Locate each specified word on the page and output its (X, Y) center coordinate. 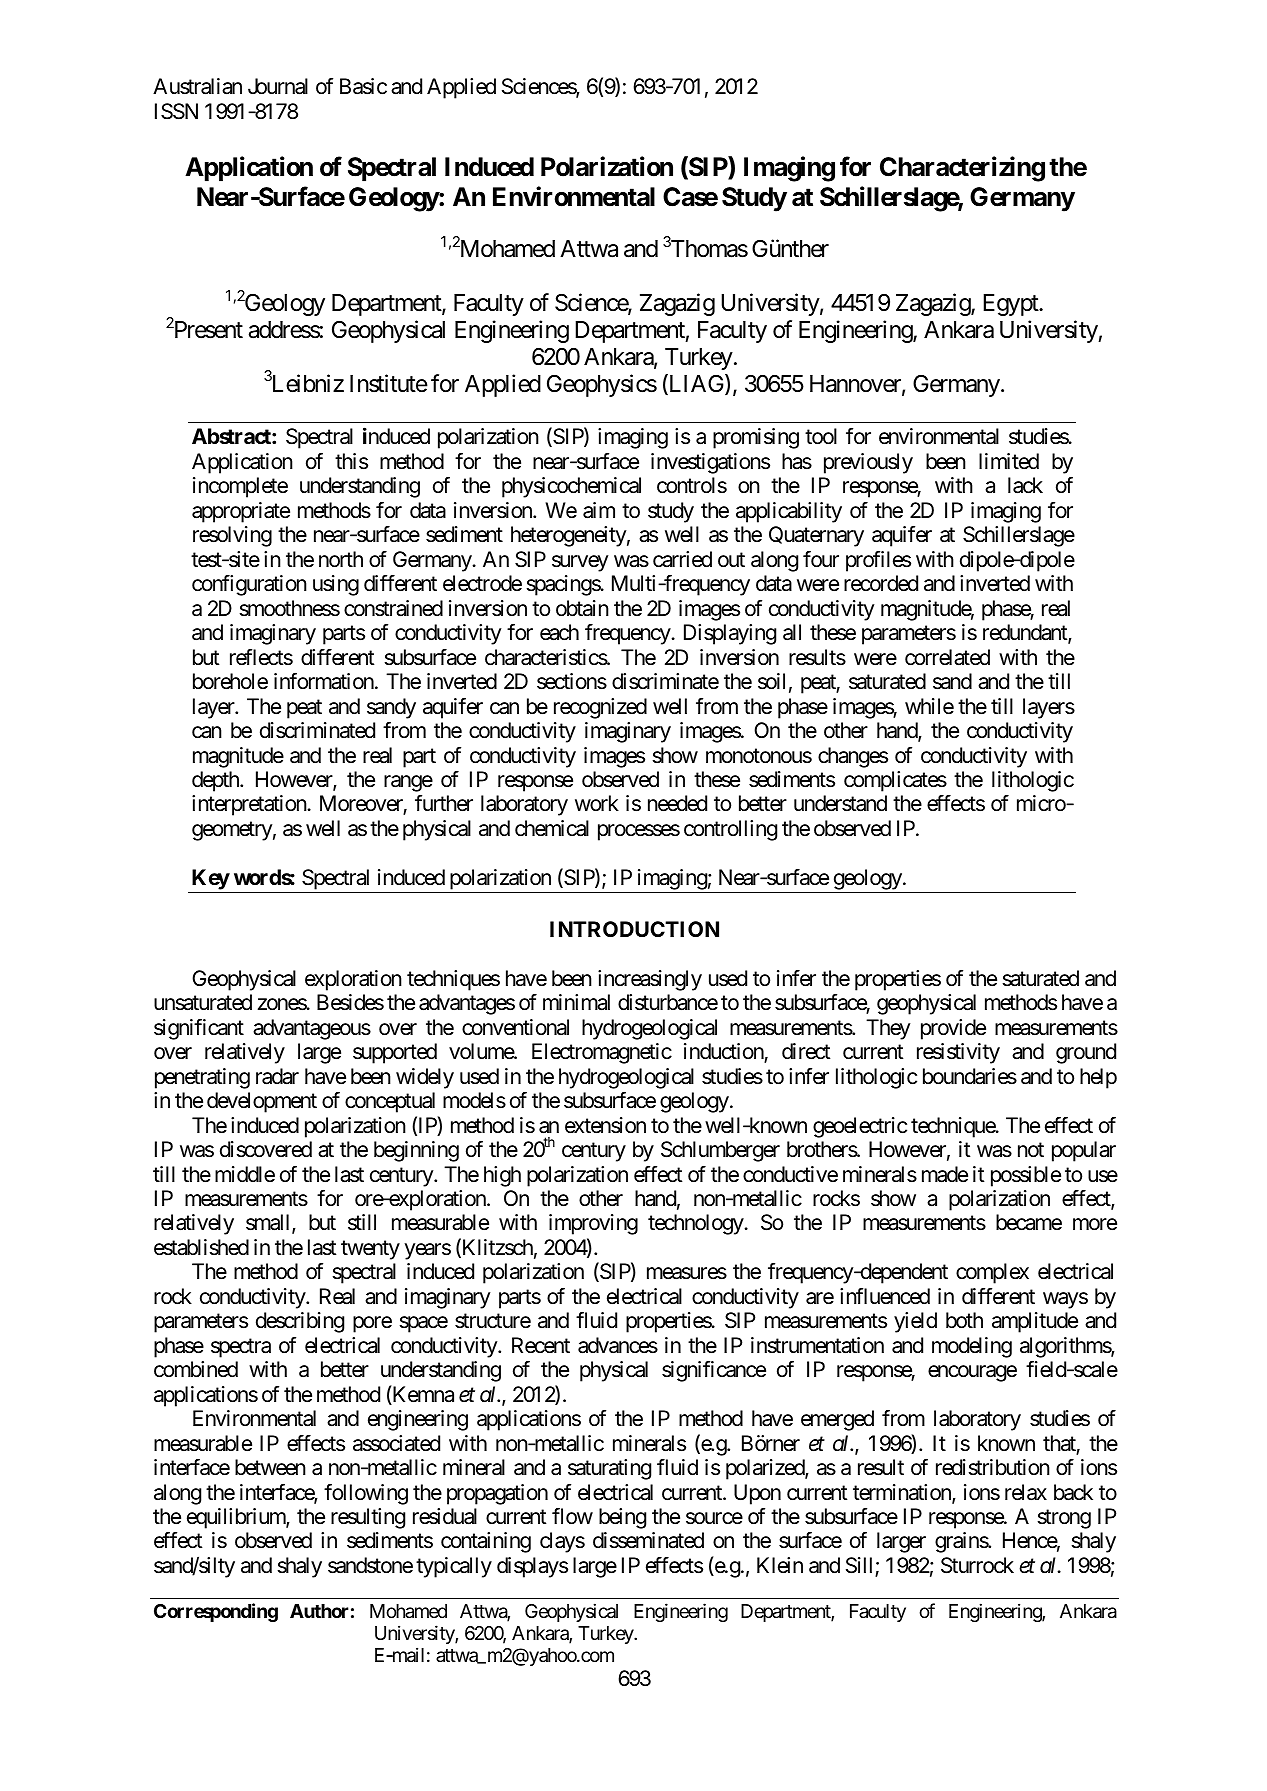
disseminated (648, 1540)
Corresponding (216, 1612)
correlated (947, 657)
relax (1026, 1492)
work (597, 803)
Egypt (1011, 305)
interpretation (250, 805)
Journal (278, 86)
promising (756, 438)
